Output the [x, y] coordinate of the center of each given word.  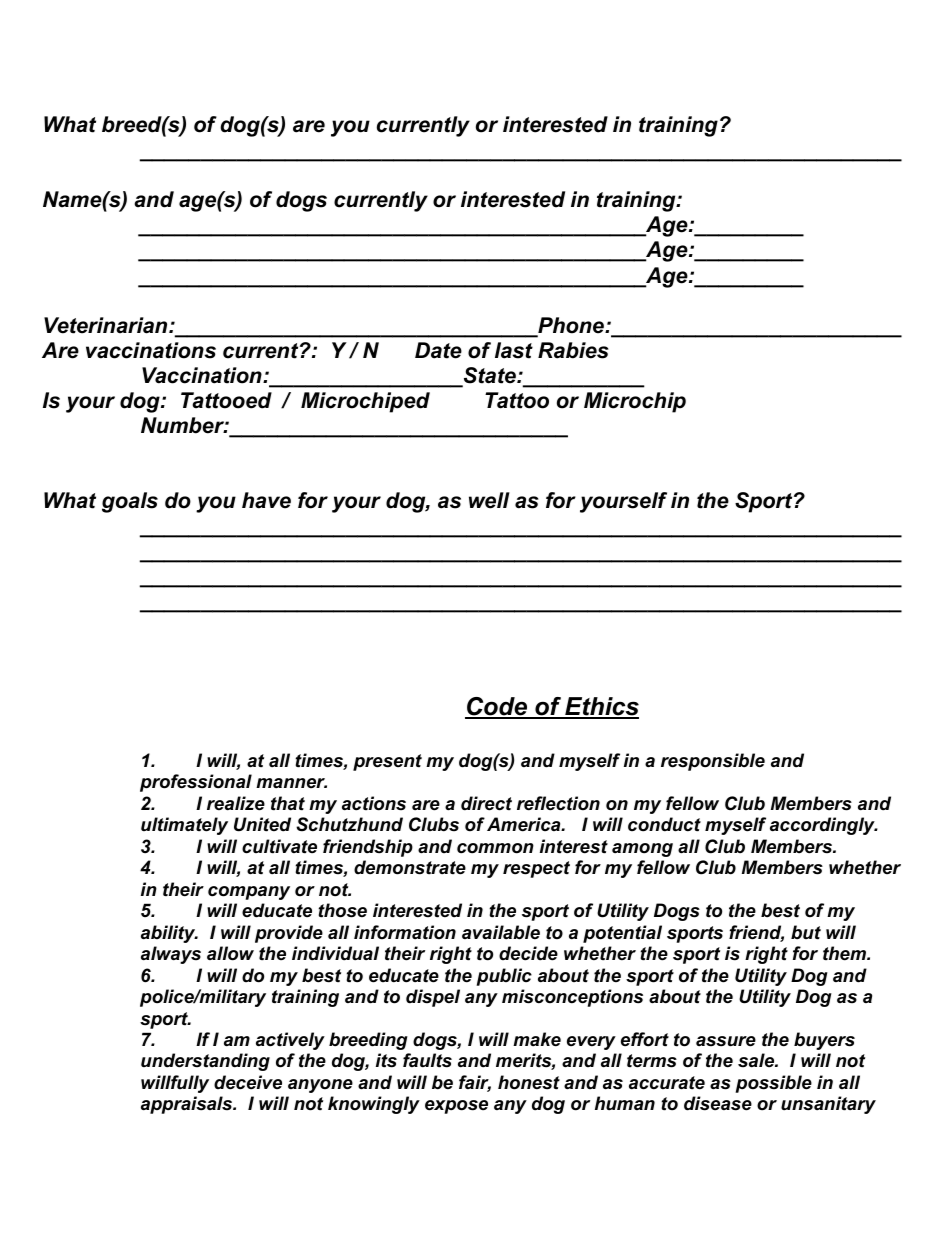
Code [497, 707]
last [514, 350]
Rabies [573, 350]
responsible [713, 762]
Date [438, 350]
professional [196, 783]
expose [456, 1107]
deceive [248, 1082]
